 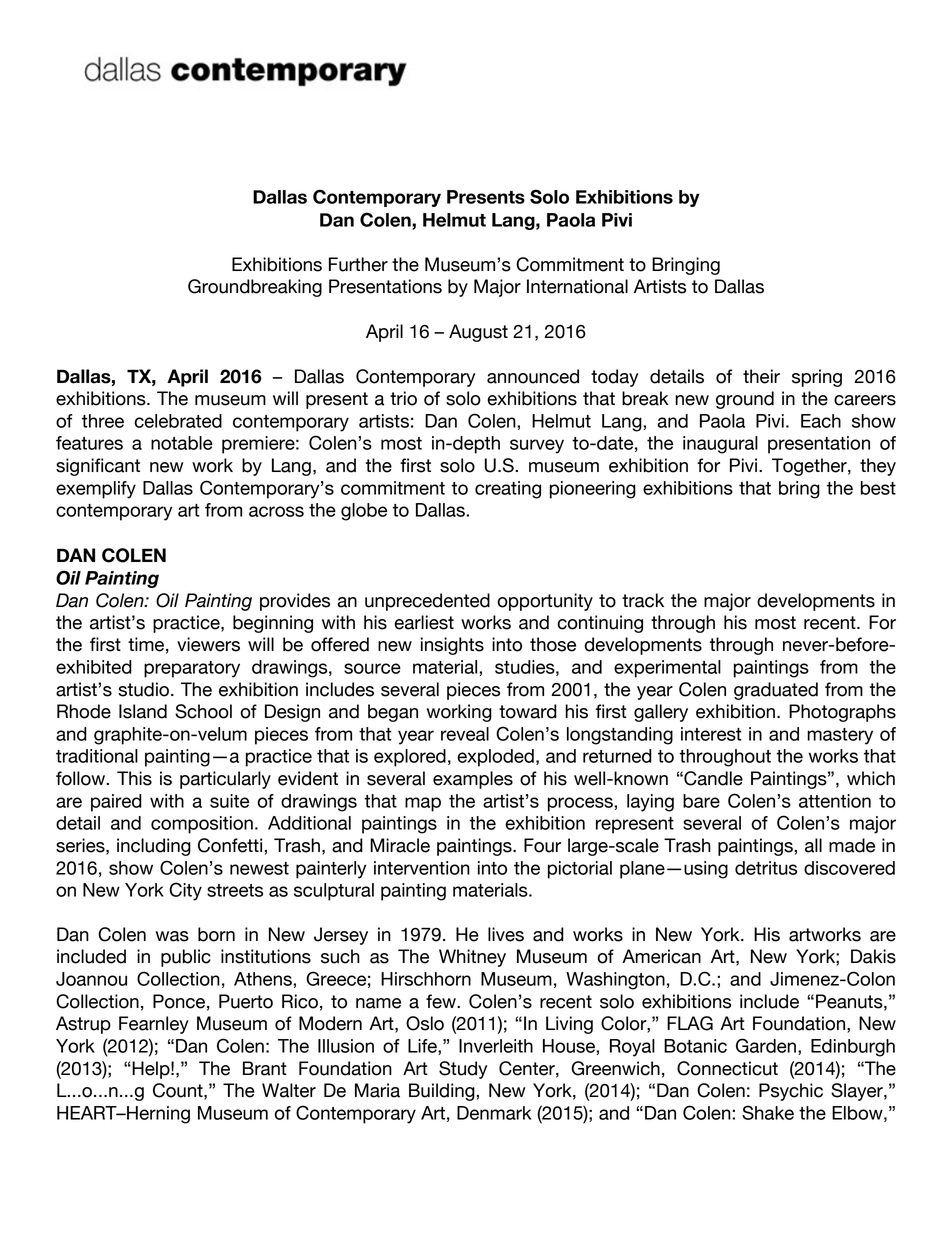 I want to click on studio, so click(x=145, y=689).
